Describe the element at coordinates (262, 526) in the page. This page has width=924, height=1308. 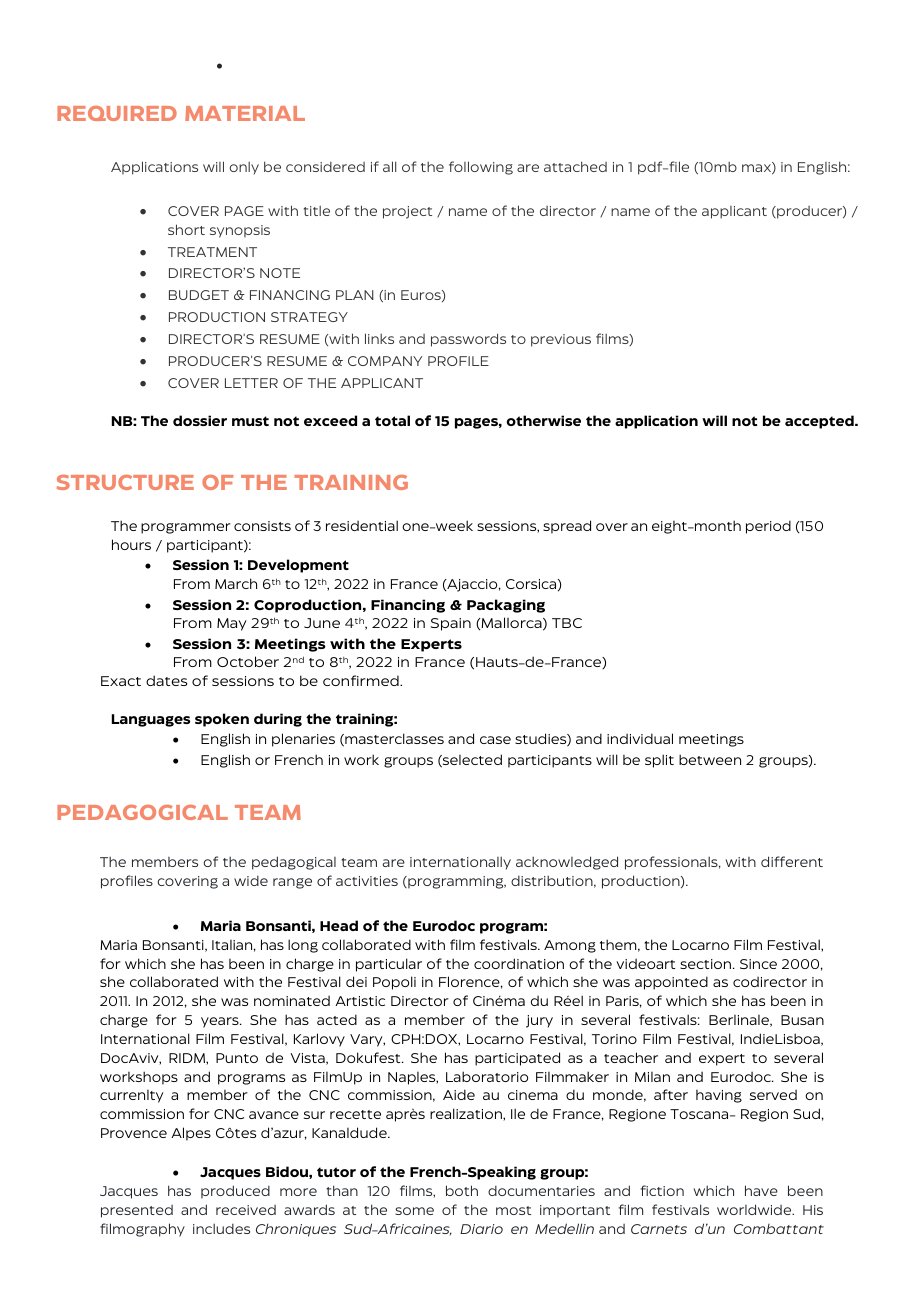
I see `consists` at that location.
